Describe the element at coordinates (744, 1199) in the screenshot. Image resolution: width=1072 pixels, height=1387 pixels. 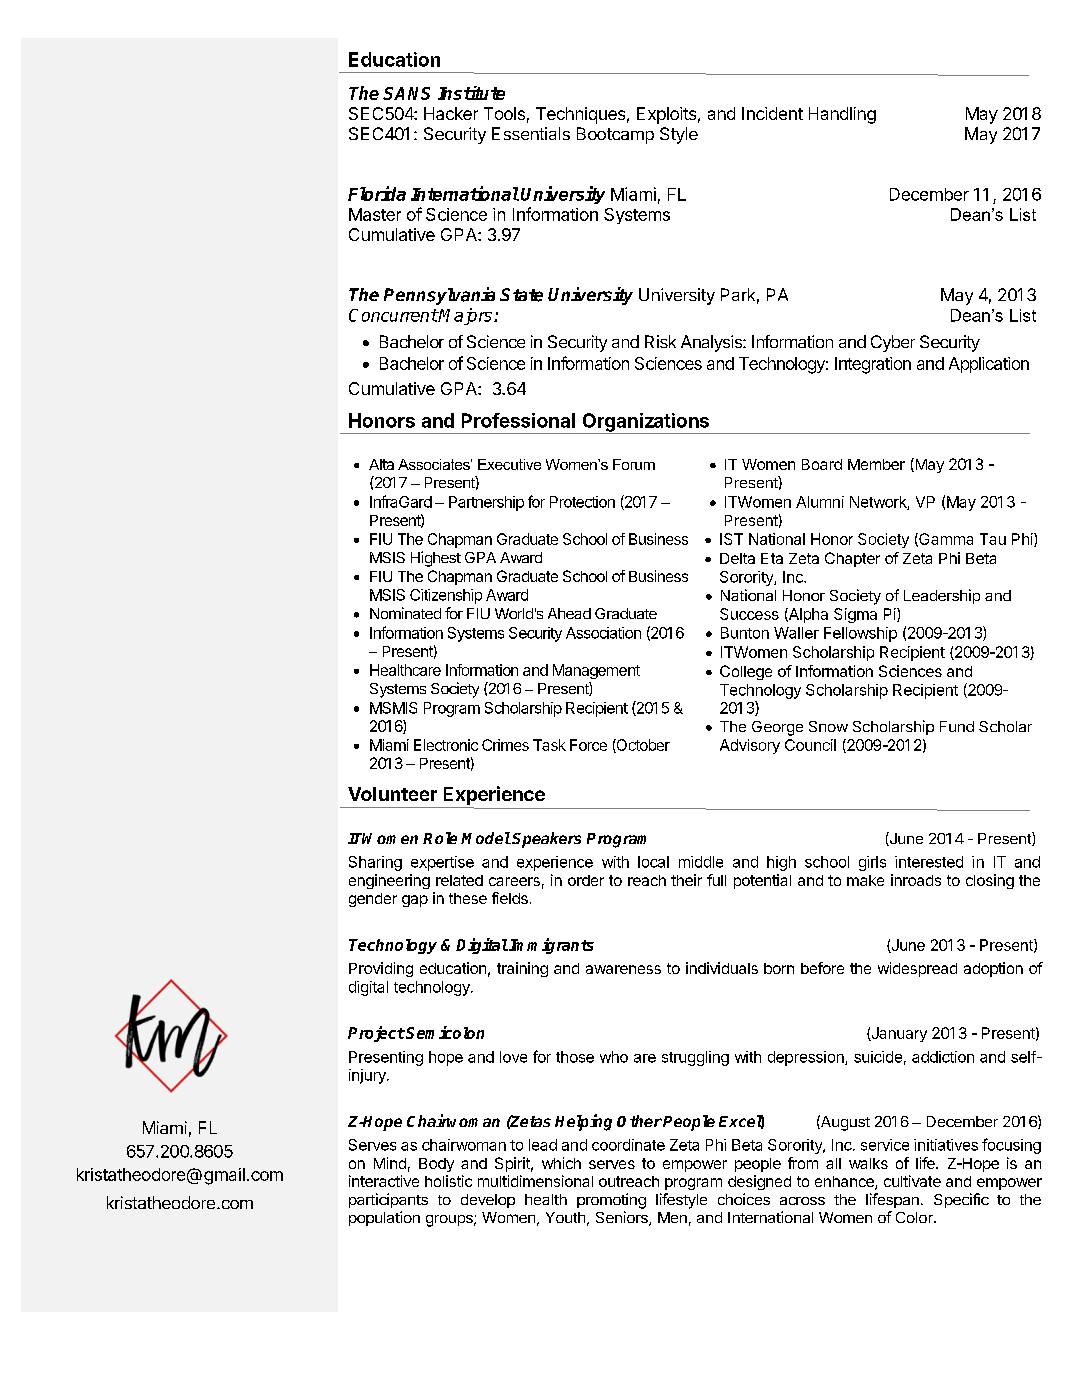
I see `choices` at that location.
